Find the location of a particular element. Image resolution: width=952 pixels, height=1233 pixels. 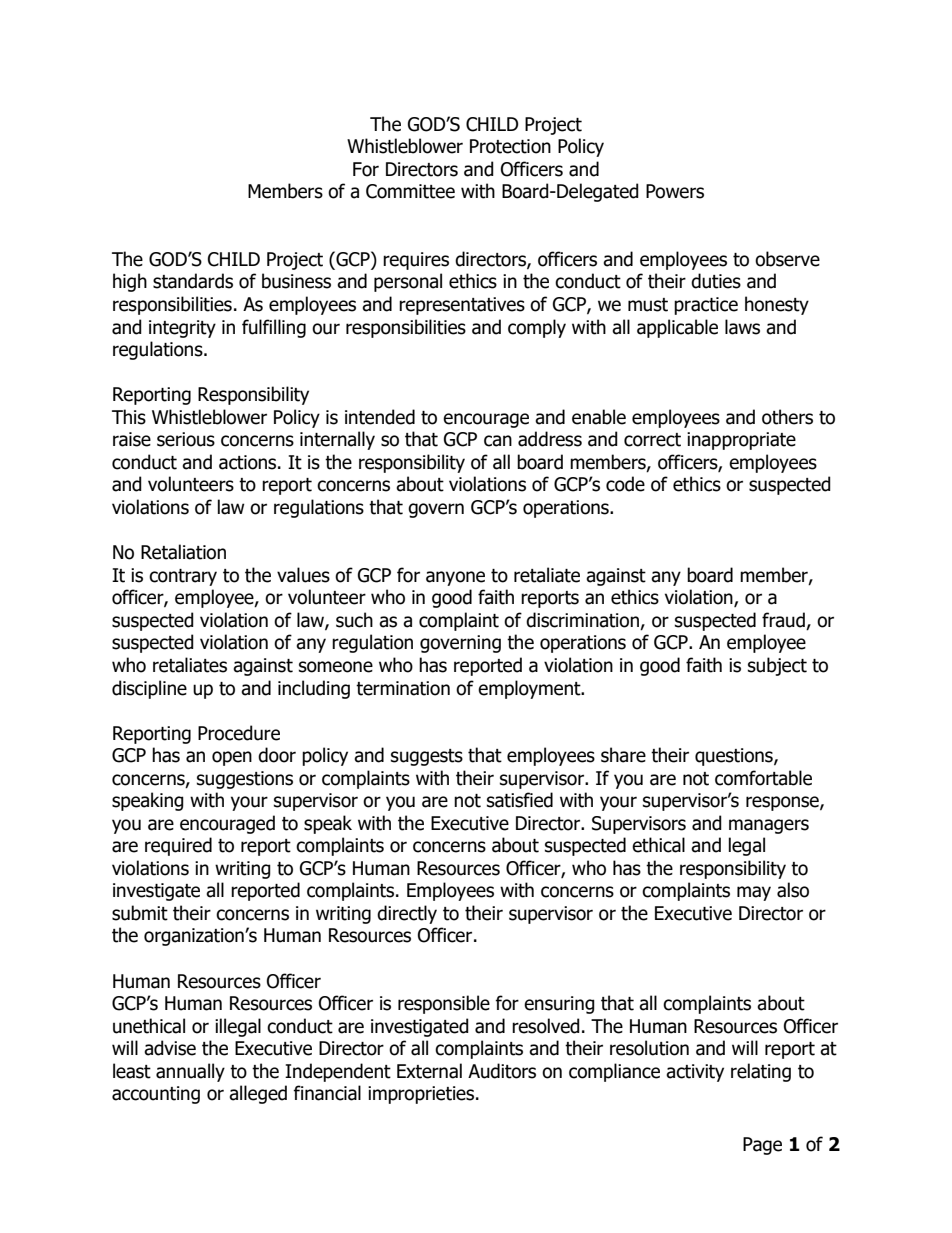

Committee is located at coordinates (410, 191).
